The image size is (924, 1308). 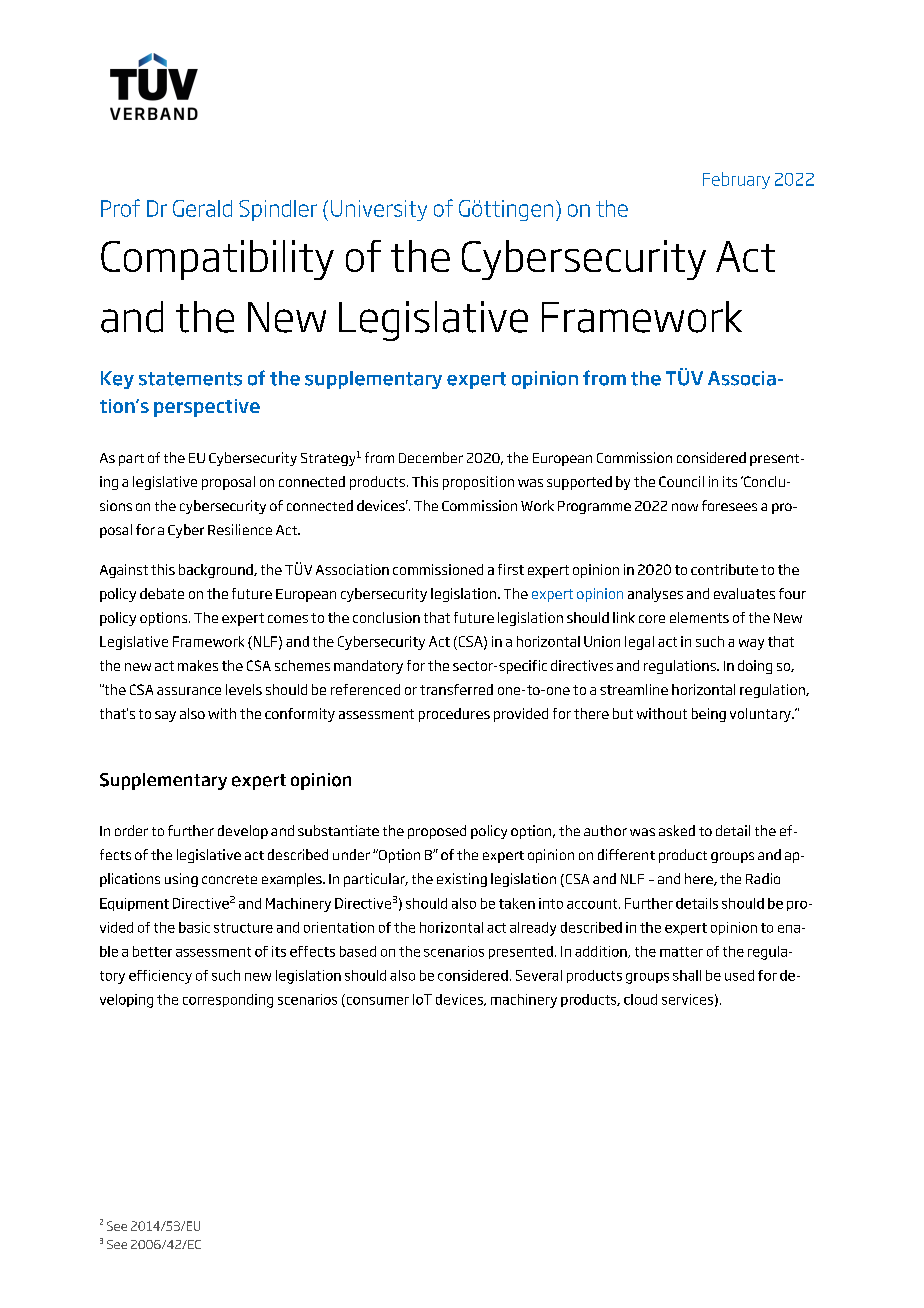 I want to click on February, so click(x=736, y=180).
